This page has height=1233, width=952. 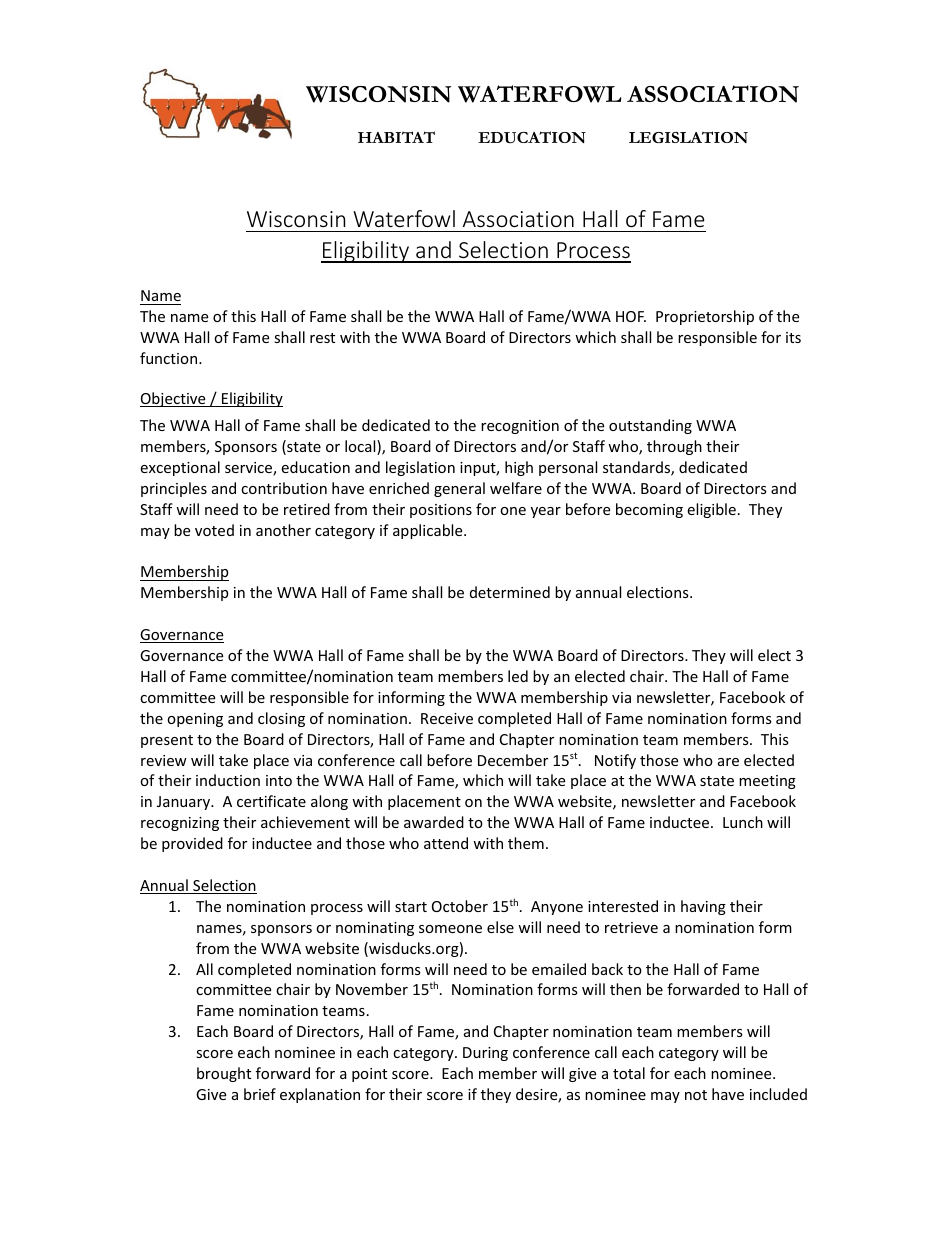 I want to click on Proprietorship, so click(x=705, y=317).
